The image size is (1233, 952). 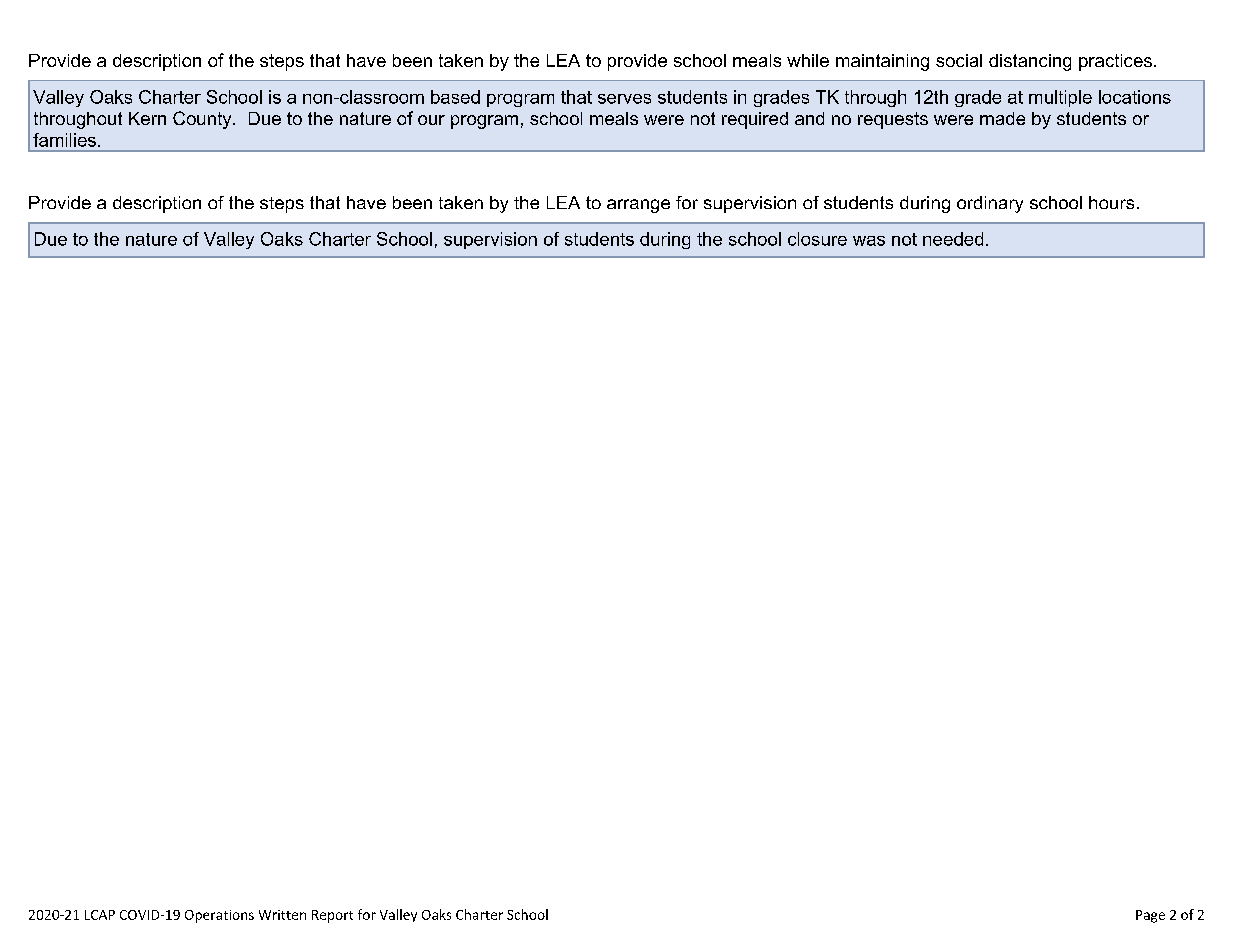 I want to click on Page, so click(x=1150, y=916).
